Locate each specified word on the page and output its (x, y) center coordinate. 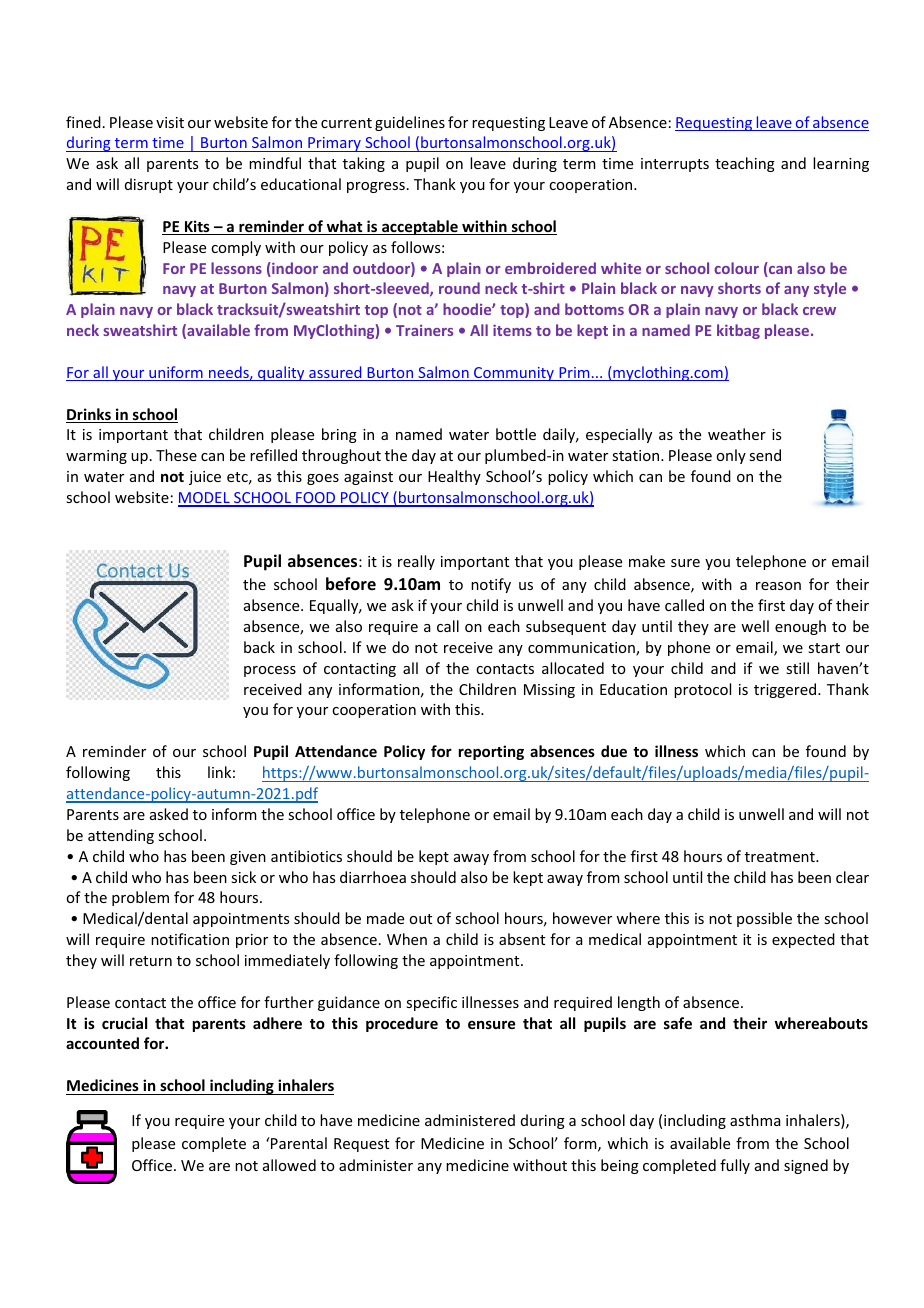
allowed (289, 1165)
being (620, 1166)
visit (170, 122)
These (176, 455)
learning (841, 164)
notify (491, 585)
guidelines (410, 123)
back (259, 647)
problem (140, 898)
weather (737, 434)
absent (522, 939)
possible (764, 919)
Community (514, 374)
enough (800, 627)
